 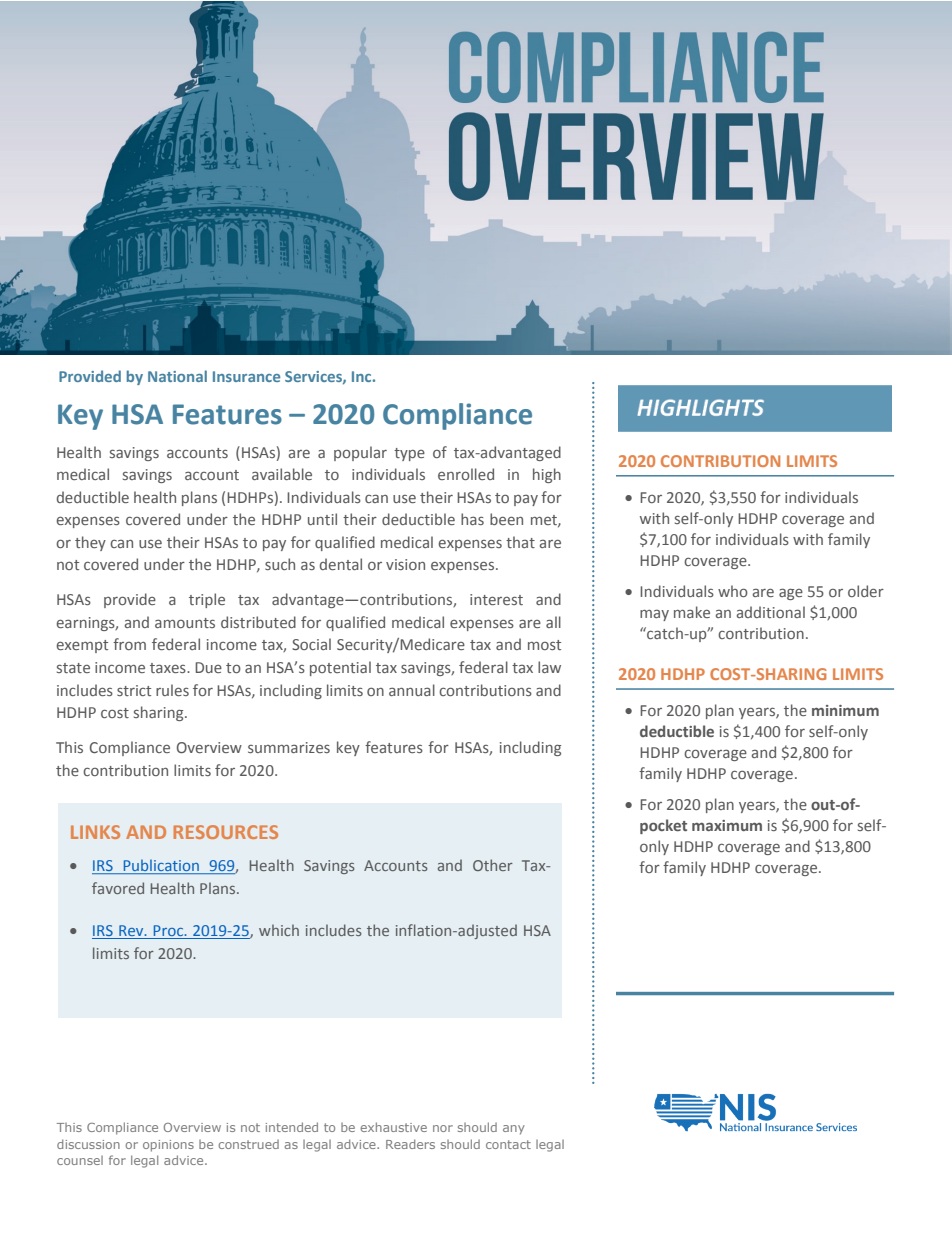 I want to click on from, so click(x=129, y=644).
